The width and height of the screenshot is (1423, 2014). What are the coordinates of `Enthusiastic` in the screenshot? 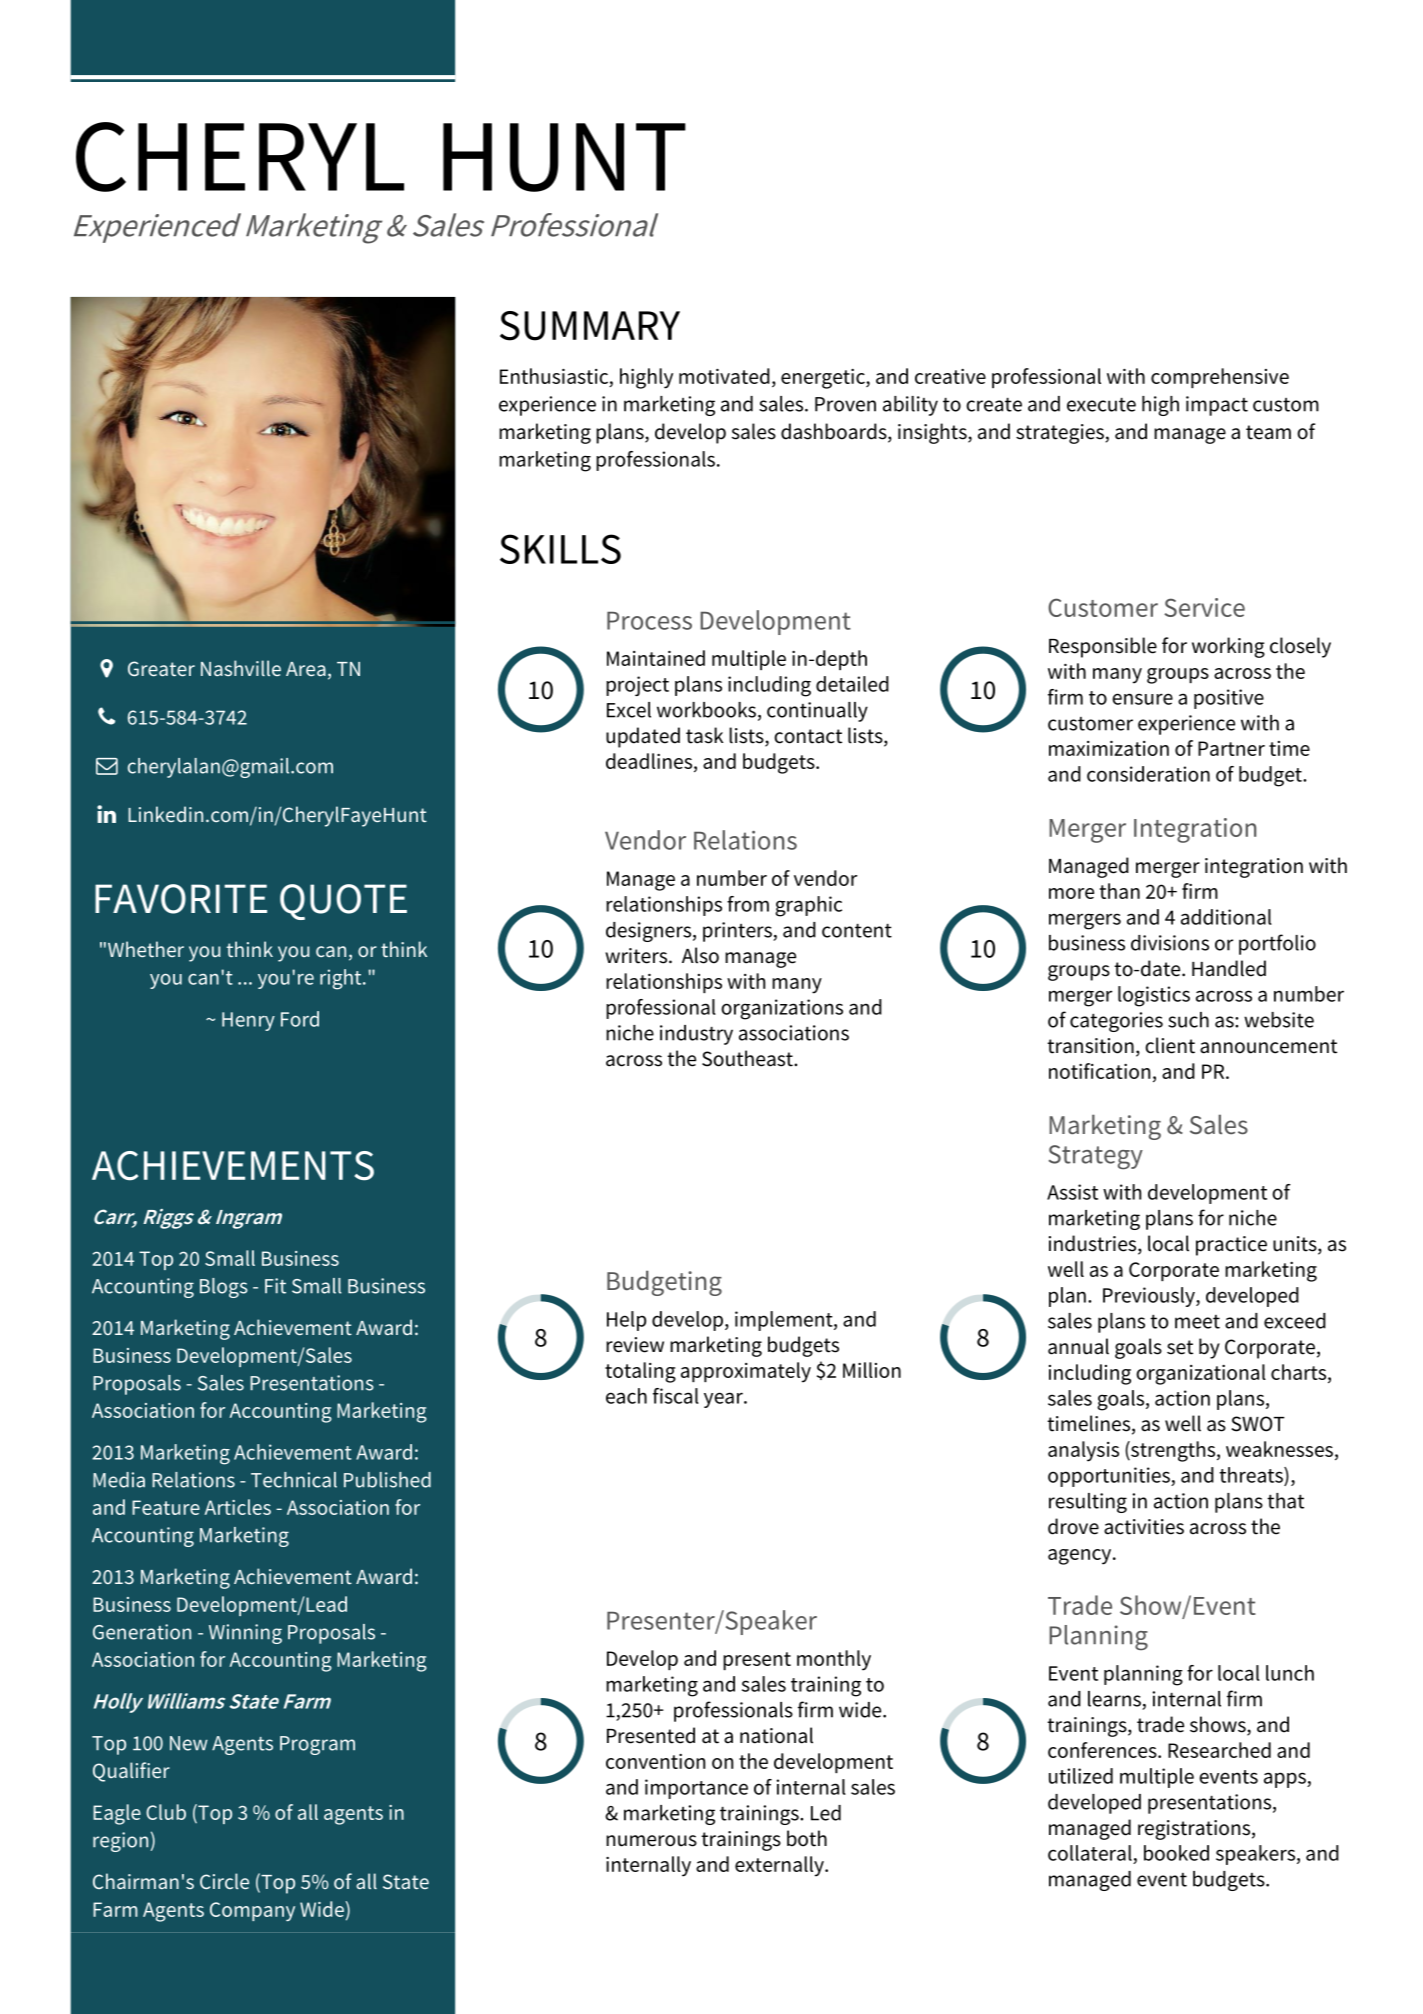 It's located at (554, 376).
